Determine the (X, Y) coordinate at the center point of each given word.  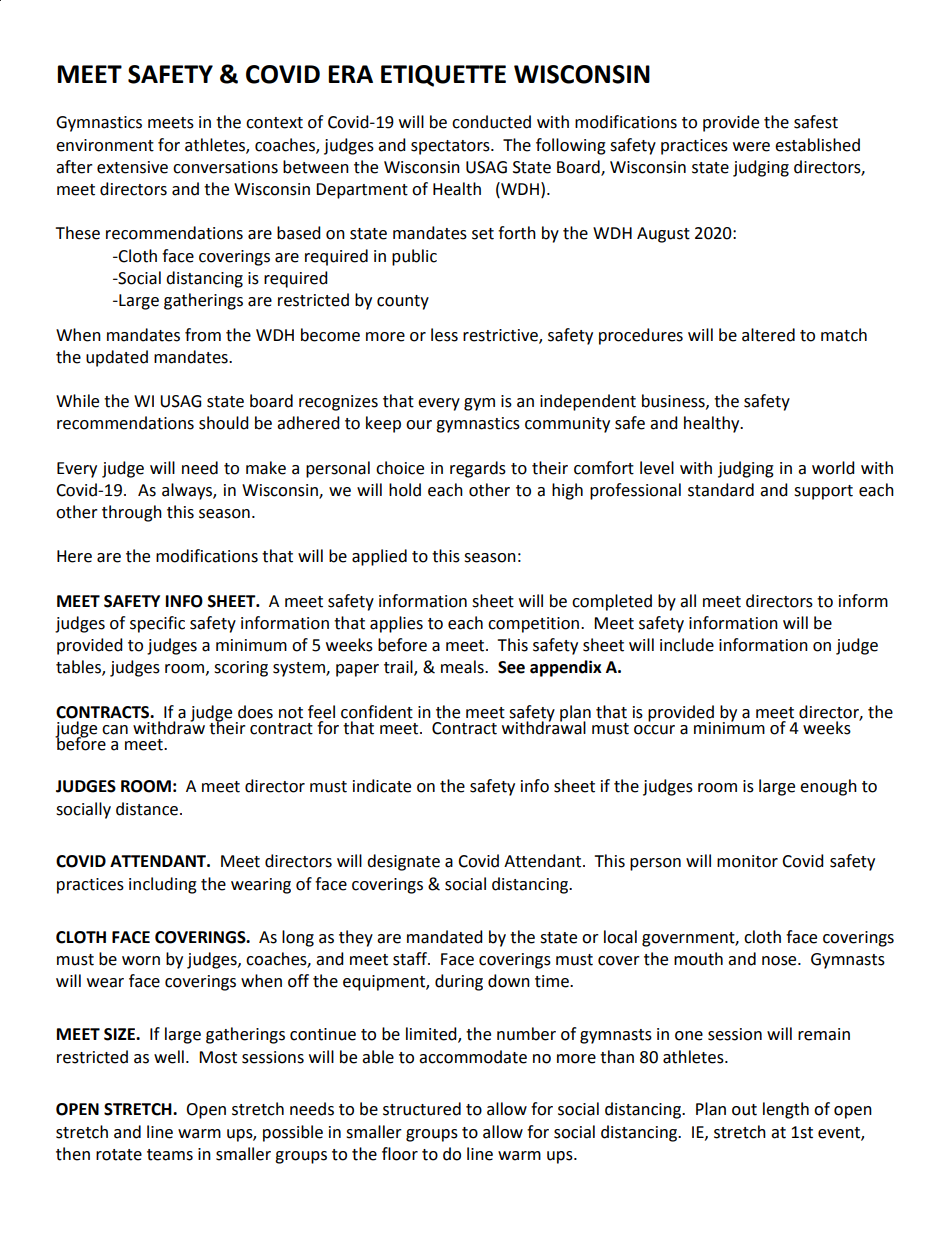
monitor (747, 861)
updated (117, 358)
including (163, 885)
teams (170, 1155)
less (444, 335)
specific (157, 624)
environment (105, 145)
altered (768, 335)
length (786, 1110)
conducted (491, 122)
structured (422, 1109)
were (751, 147)
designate (403, 862)
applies (396, 624)
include (687, 645)
